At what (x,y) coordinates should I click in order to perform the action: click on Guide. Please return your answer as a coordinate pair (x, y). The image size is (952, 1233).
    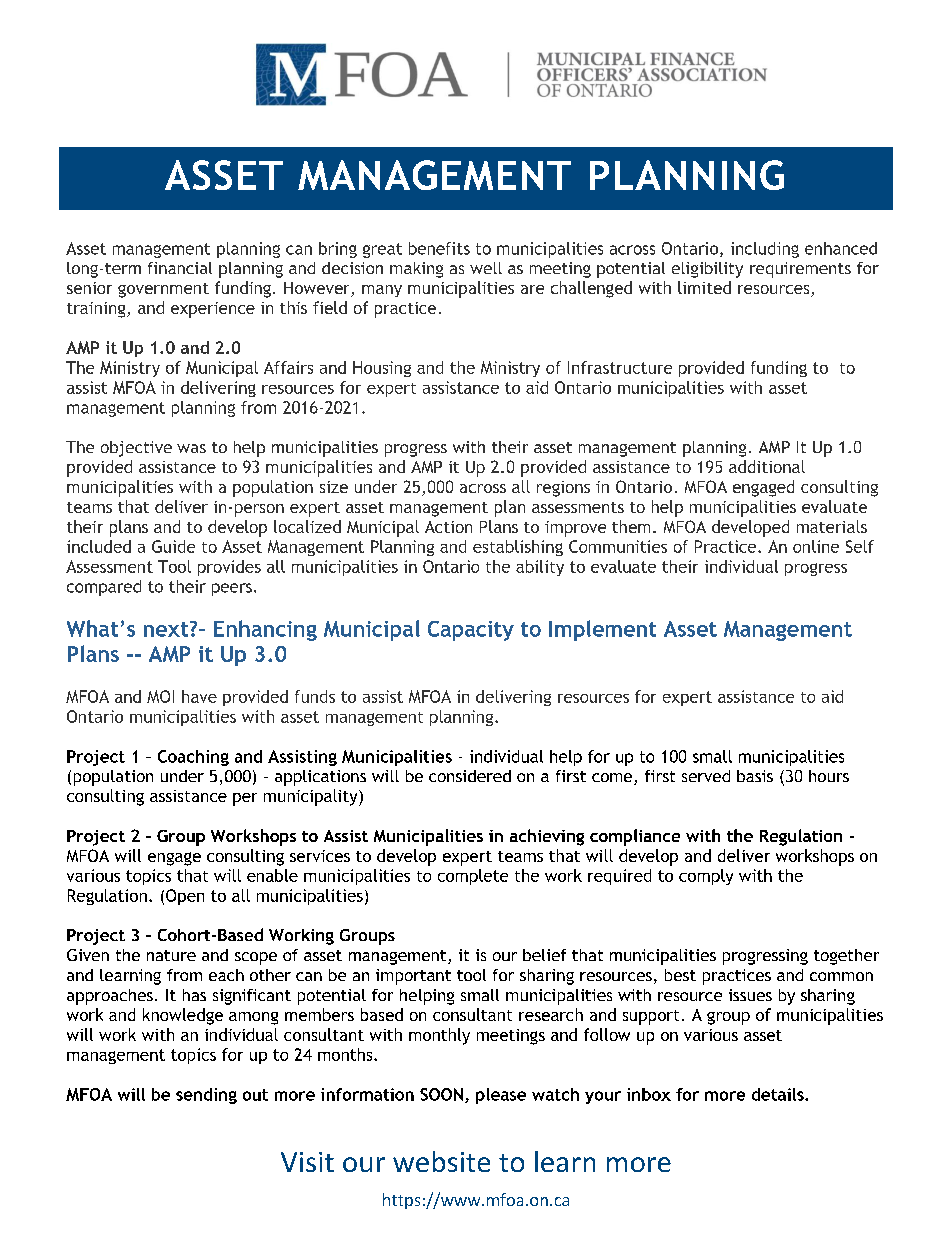
    Looking at the image, I should click on (173, 546).
